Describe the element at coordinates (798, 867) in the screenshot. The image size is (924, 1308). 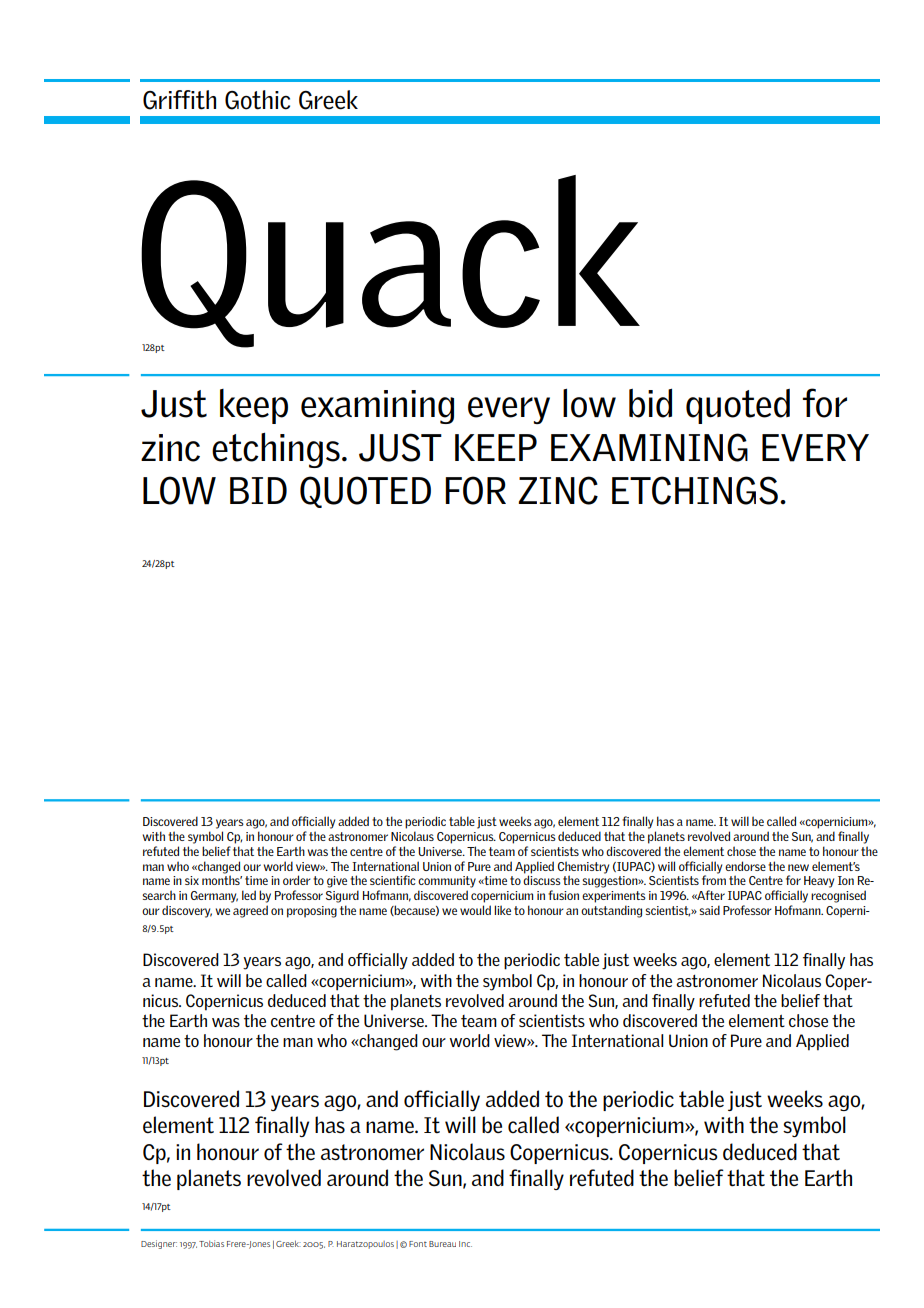
I see `new` at that location.
